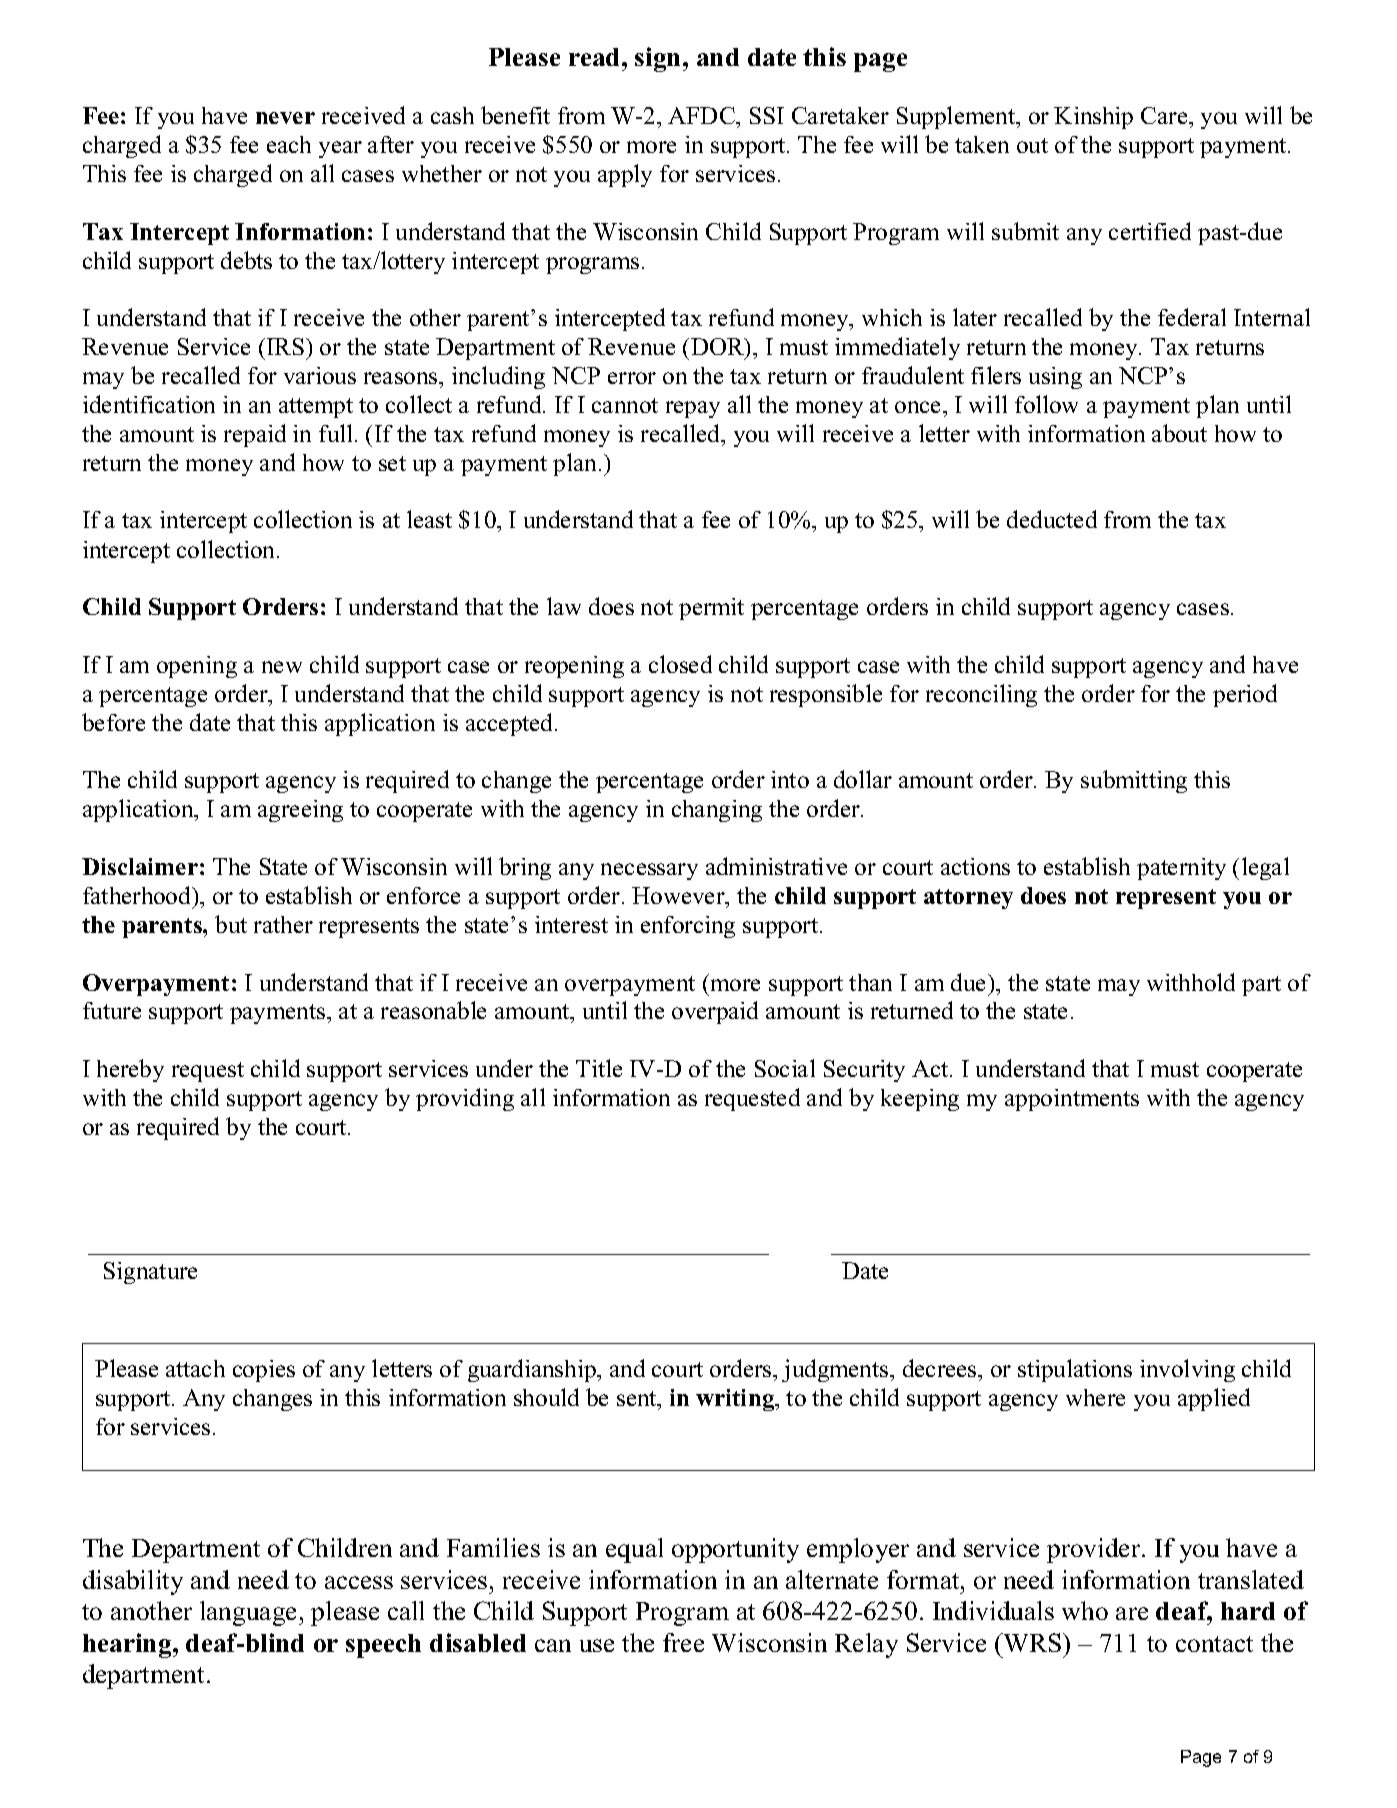 The image size is (1397, 1808). What do you see at coordinates (1072, 1100) in the page?
I see `appointments` at bounding box center [1072, 1100].
